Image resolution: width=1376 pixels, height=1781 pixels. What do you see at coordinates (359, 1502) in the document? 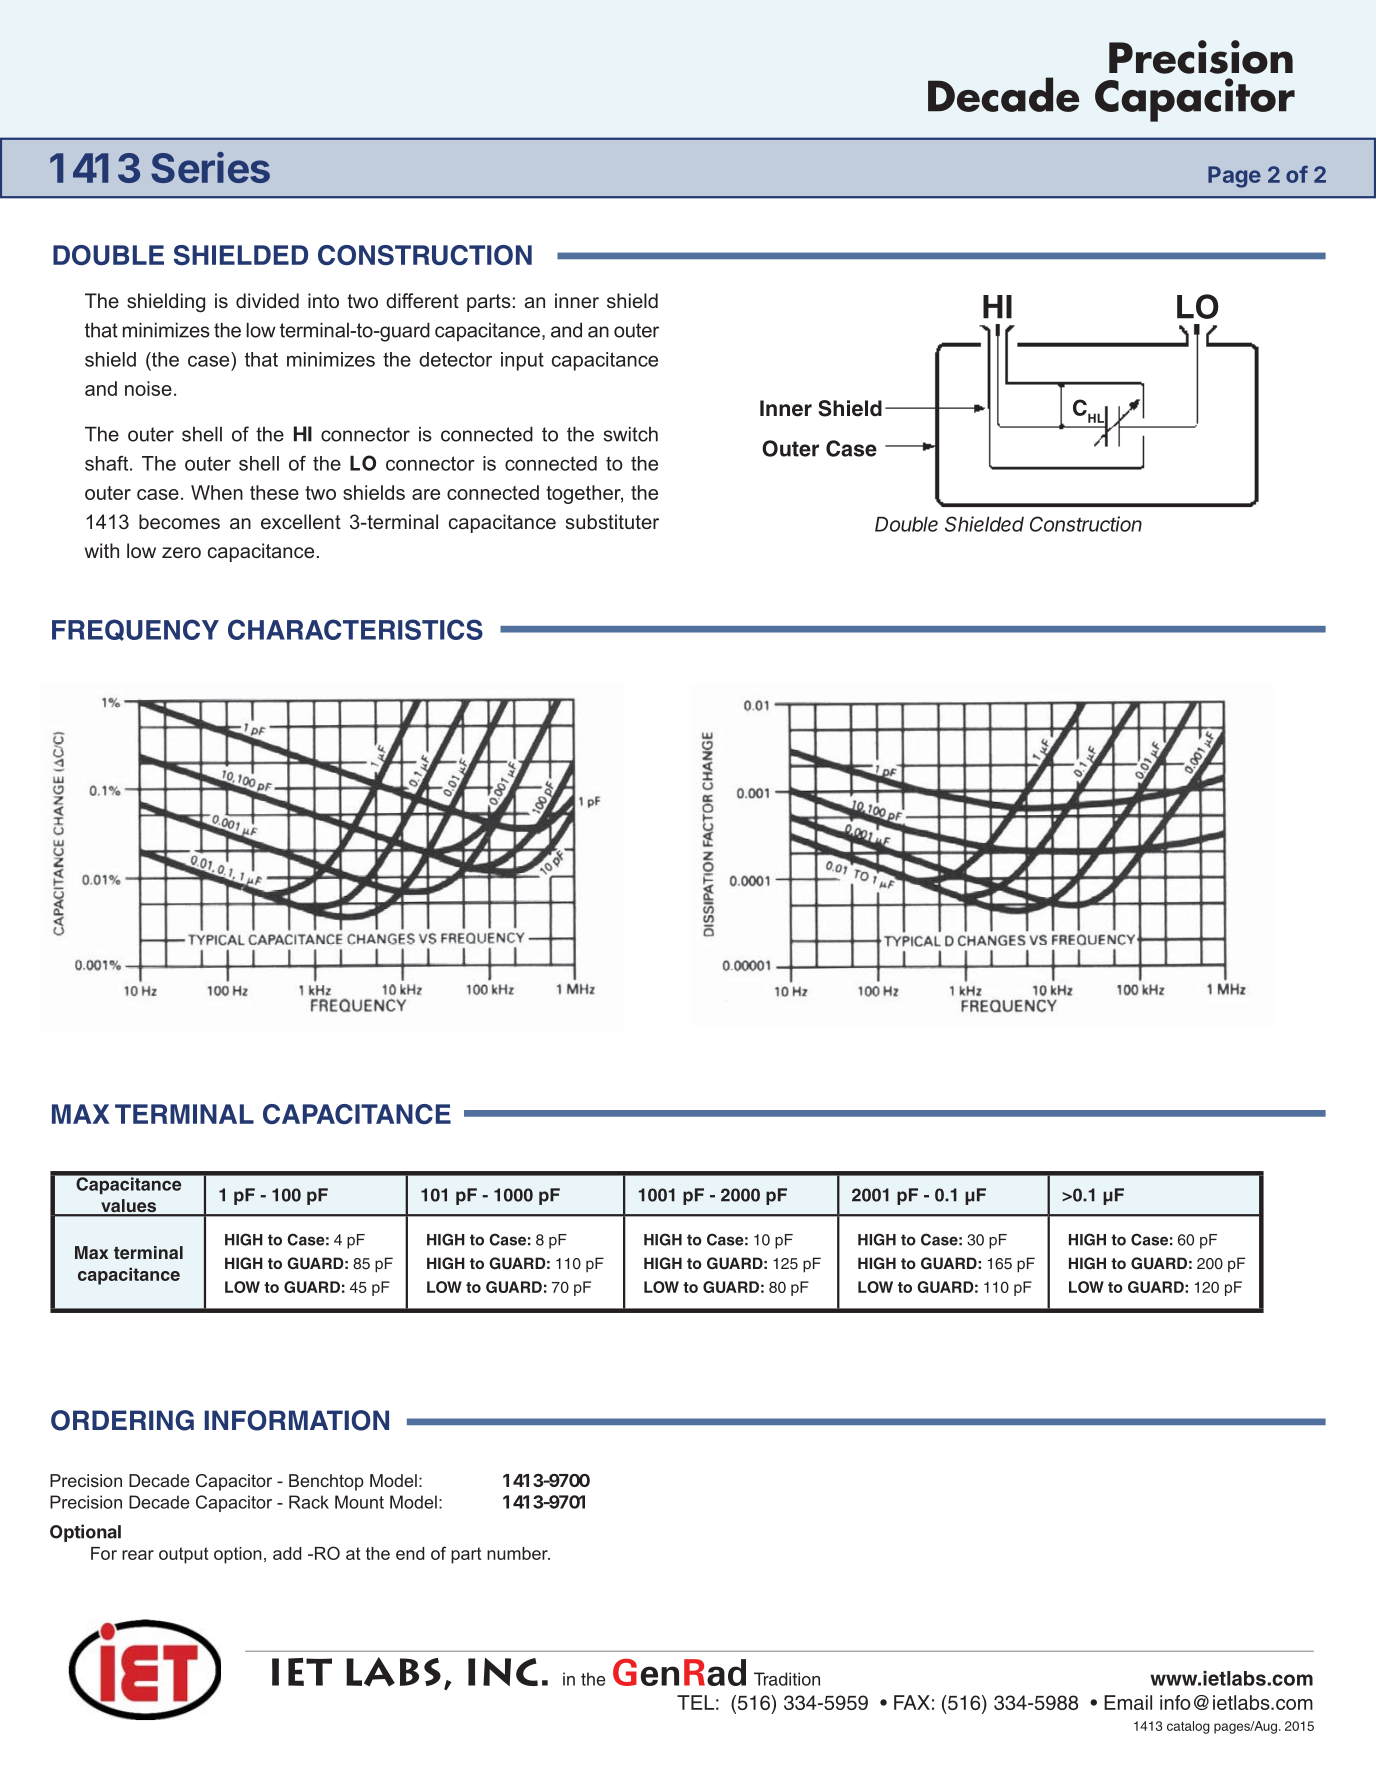
I see `Mount` at bounding box center [359, 1502].
